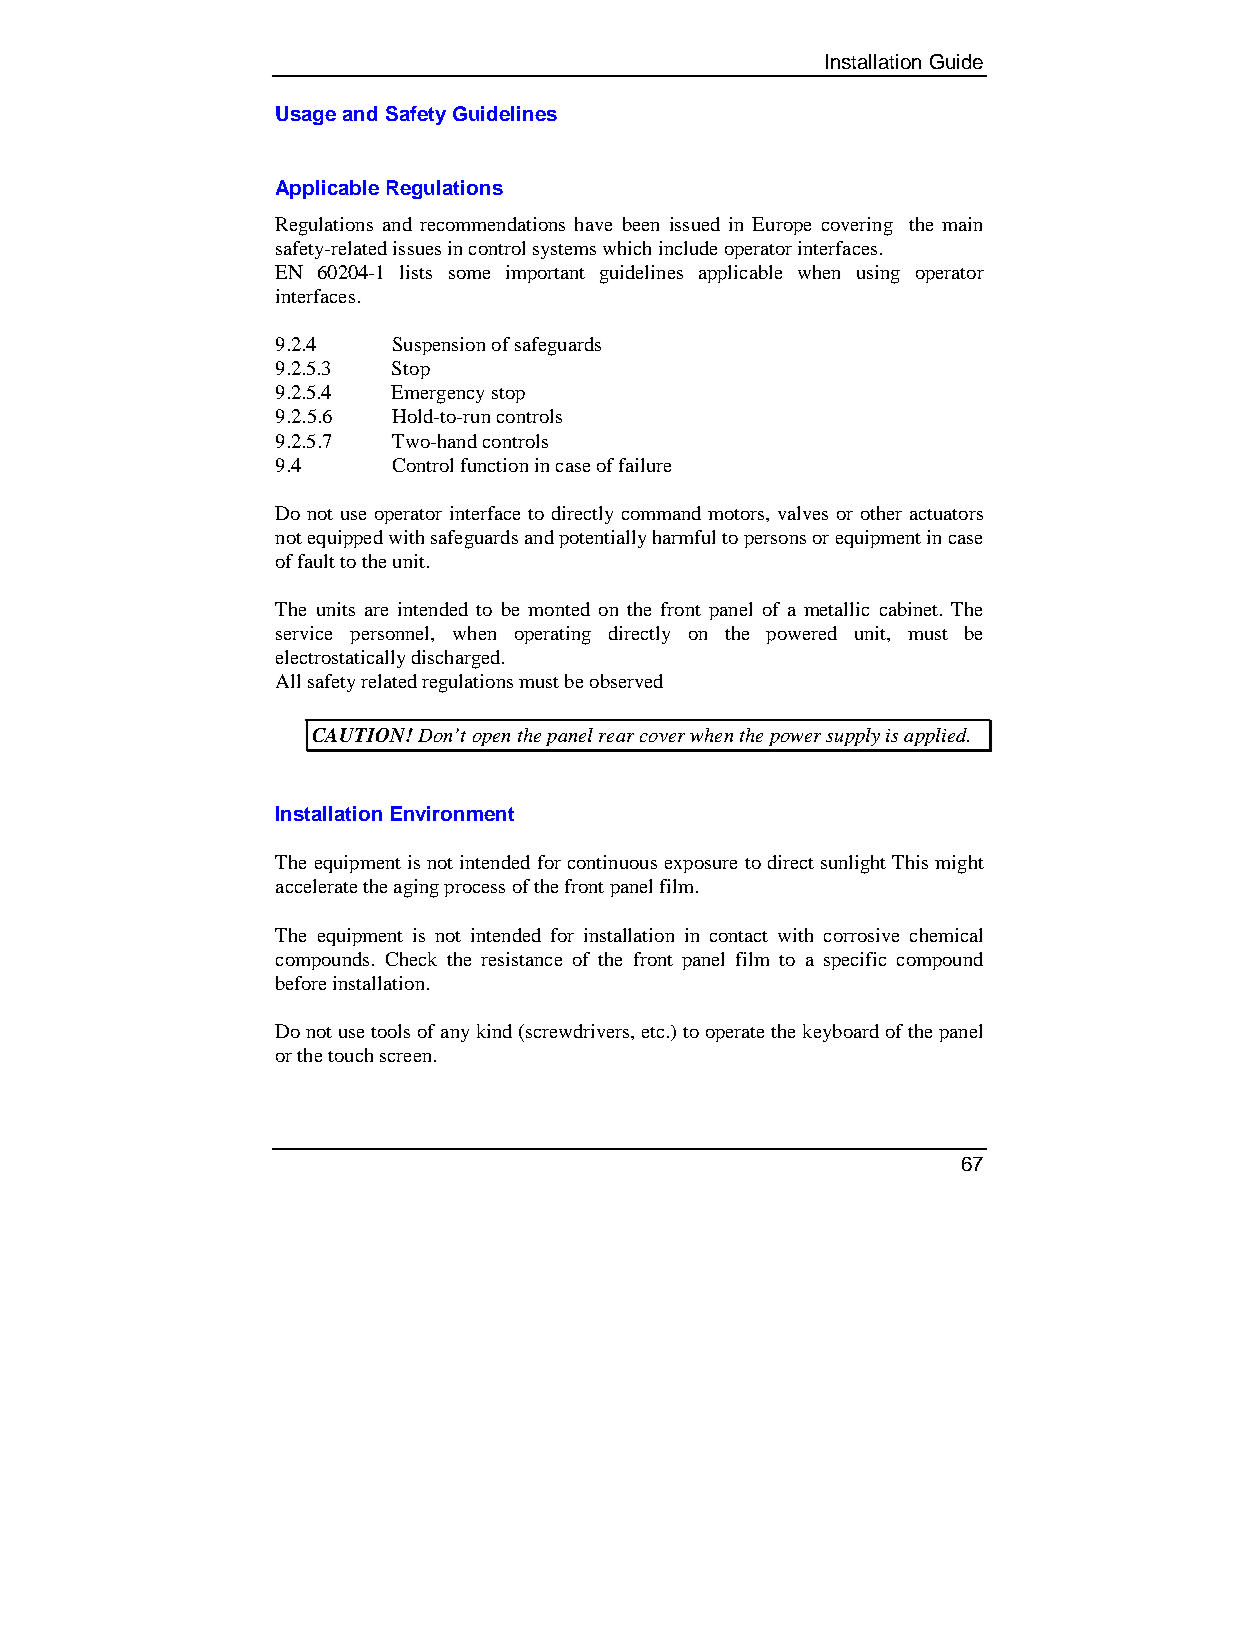 Image resolution: width=1259 pixels, height=1630 pixels. Describe the element at coordinates (376, 611) in the image. I see `are` at that location.
